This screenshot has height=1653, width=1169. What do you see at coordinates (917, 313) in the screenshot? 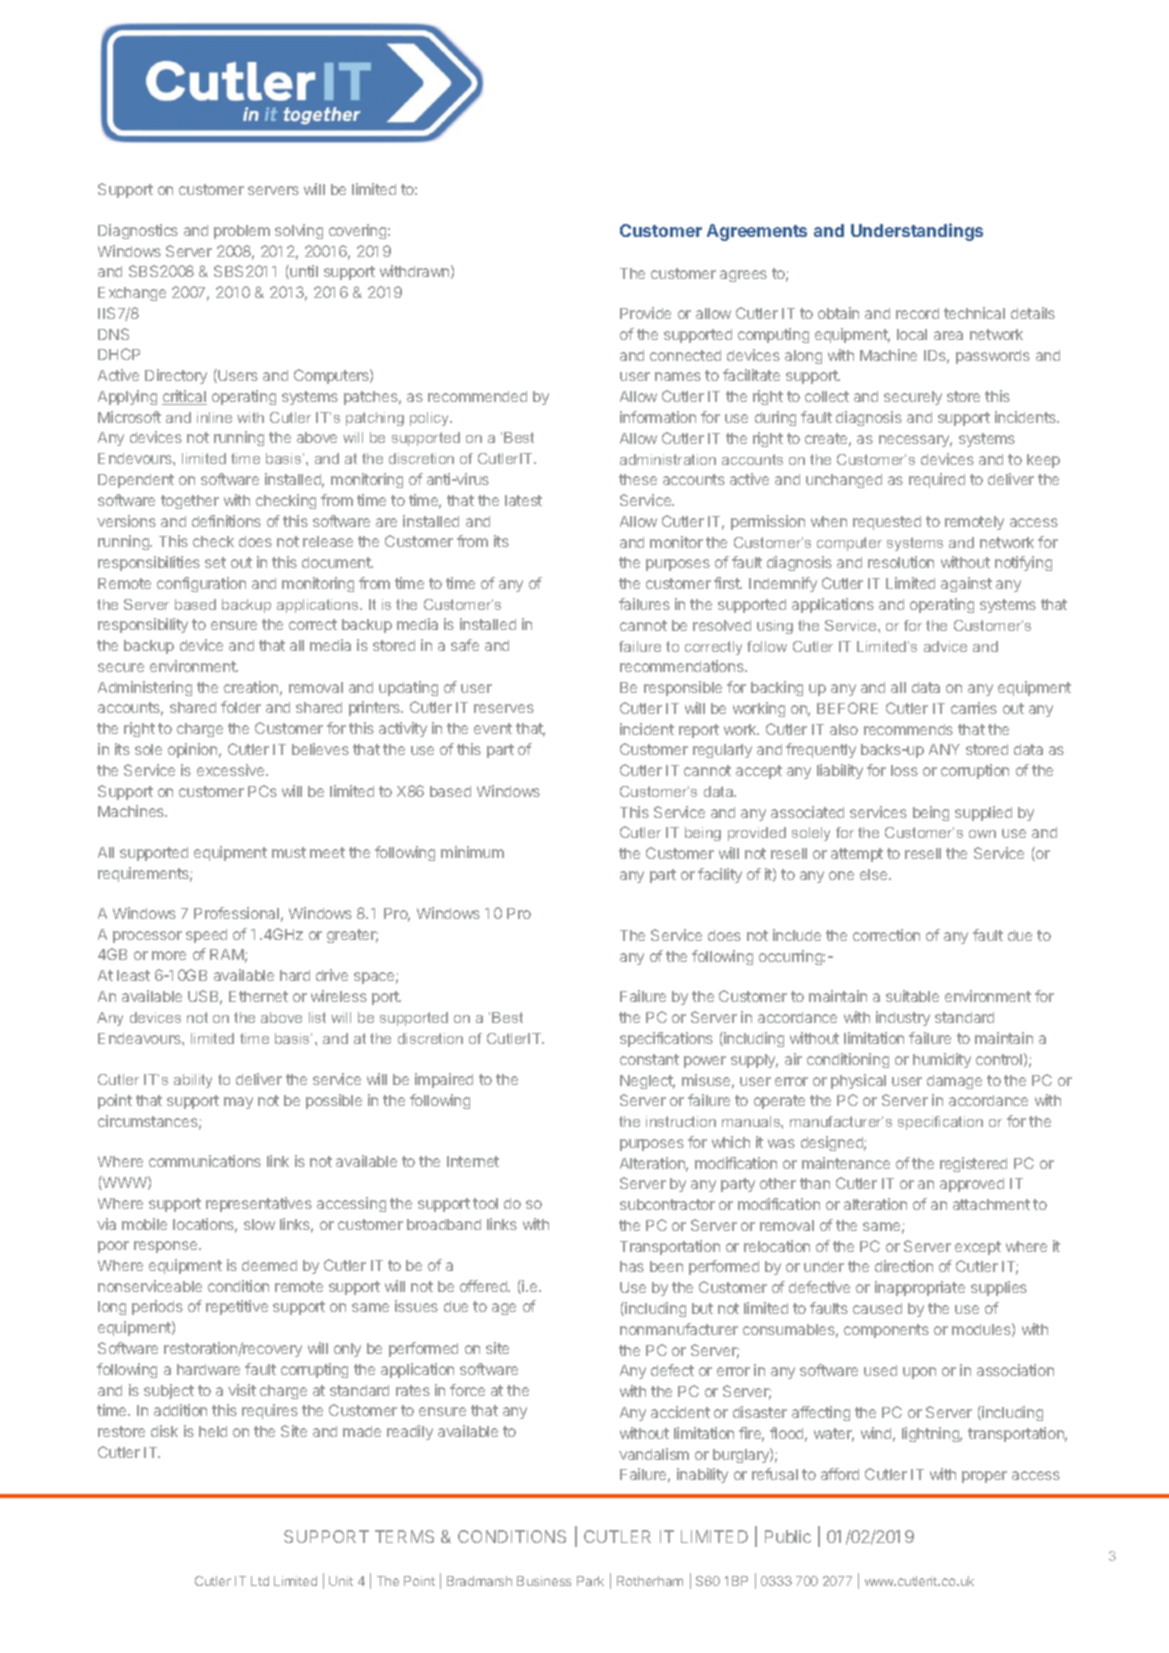
I see `record` at bounding box center [917, 313].
